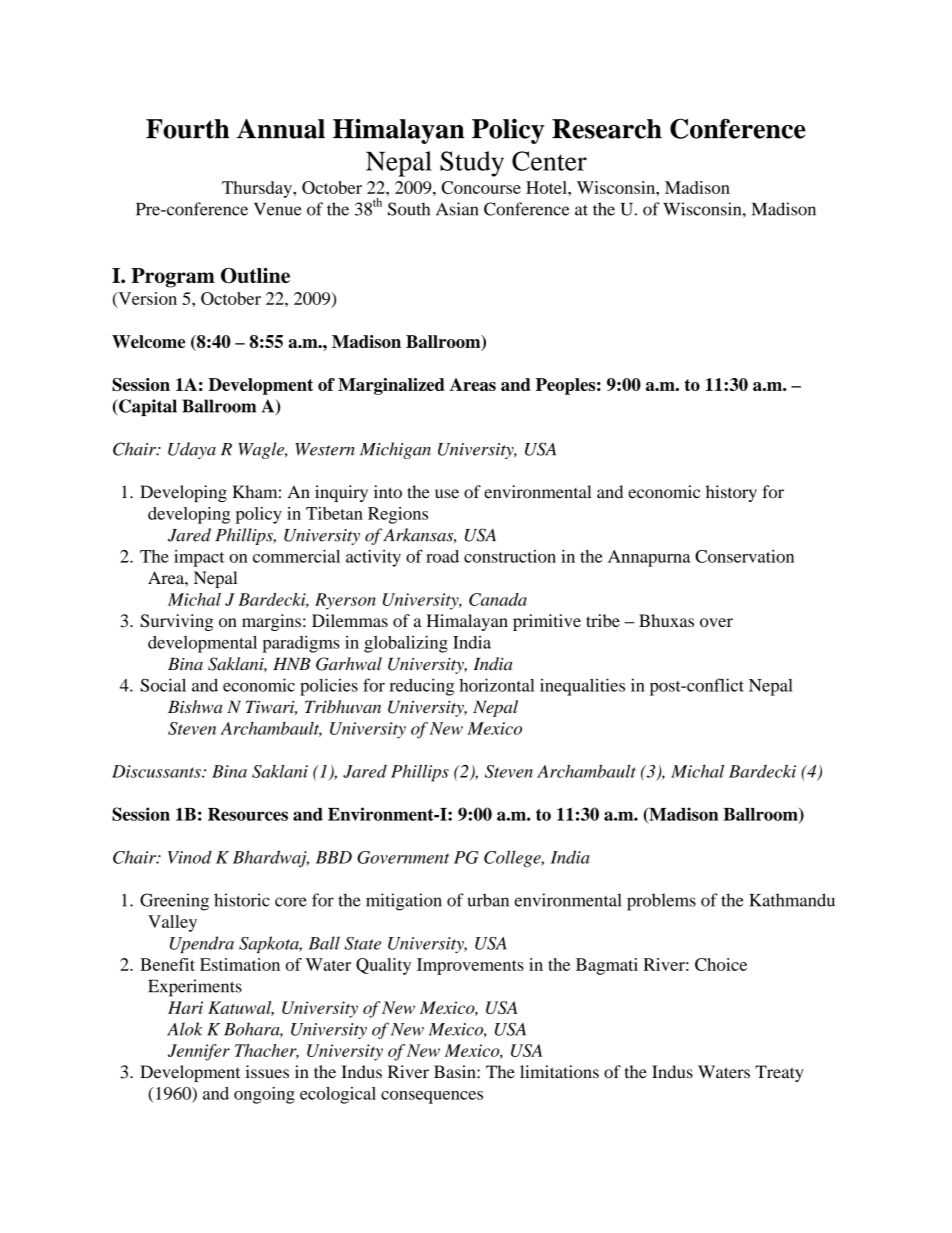 Image resolution: width=952 pixels, height=1233 pixels. What do you see at coordinates (661, 902) in the screenshot?
I see `problems` at bounding box center [661, 902].
